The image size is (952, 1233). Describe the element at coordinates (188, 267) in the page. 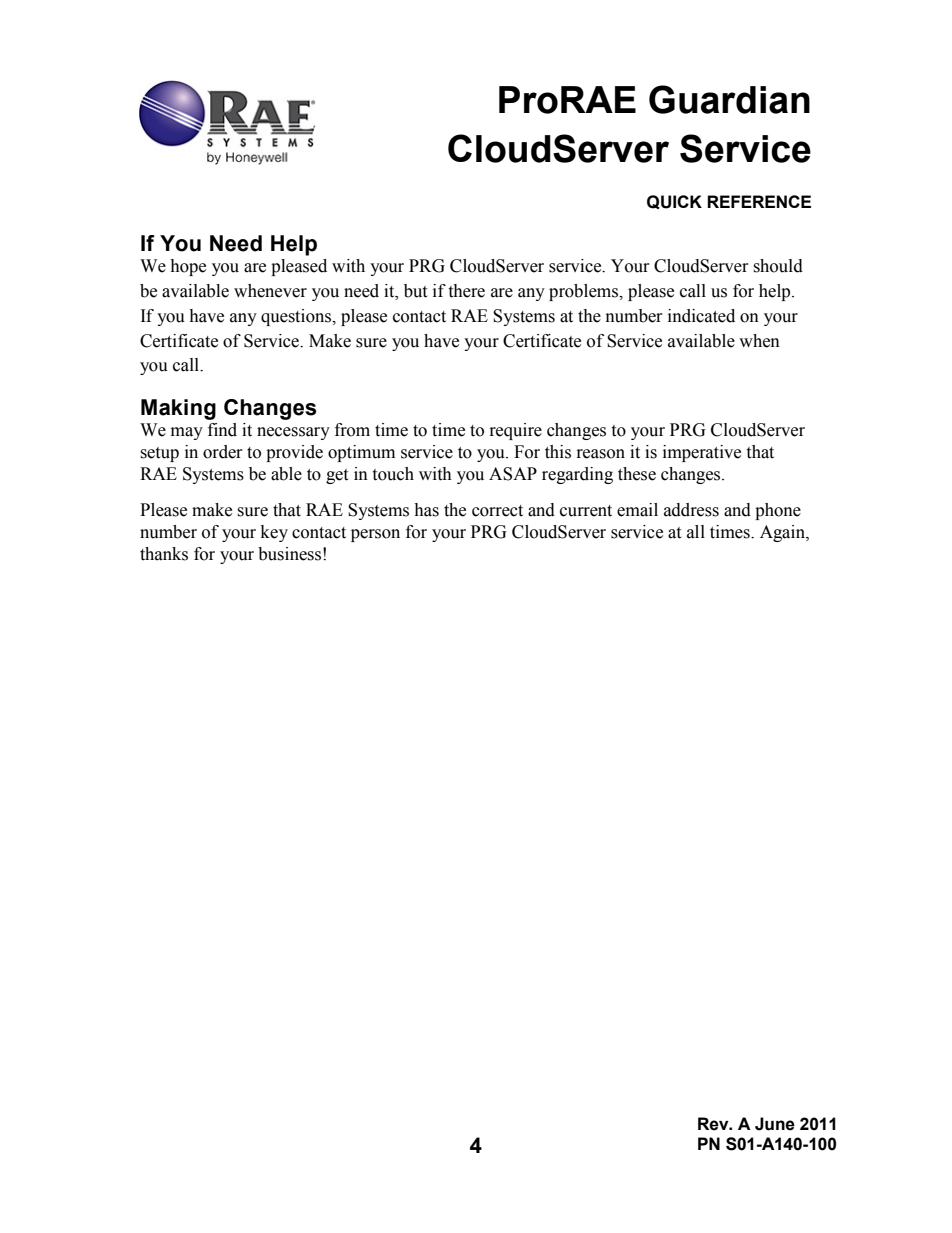

I see `hope` at that location.
